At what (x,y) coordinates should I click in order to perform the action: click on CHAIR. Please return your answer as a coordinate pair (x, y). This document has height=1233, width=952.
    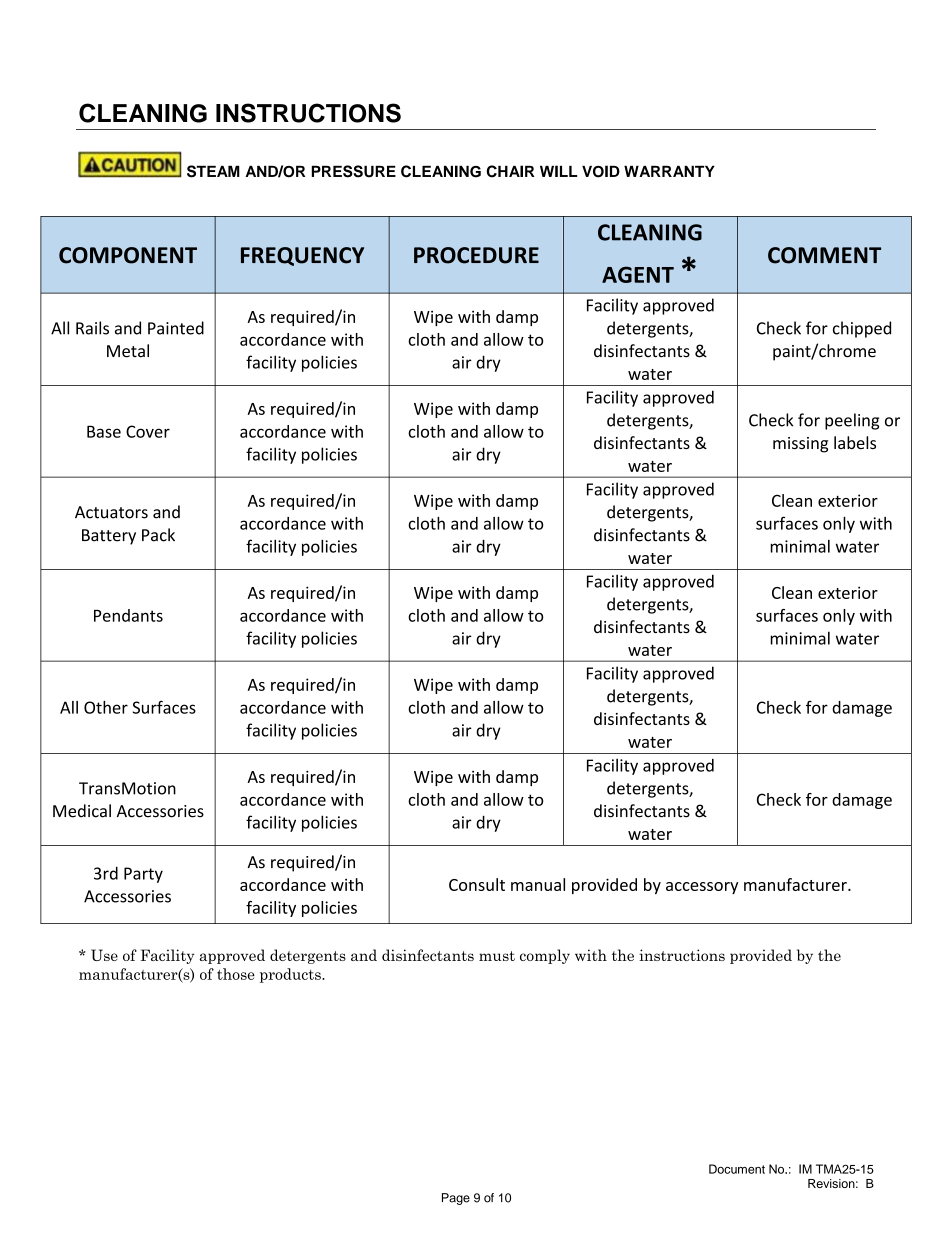
    Looking at the image, I should click on (510, 171).
